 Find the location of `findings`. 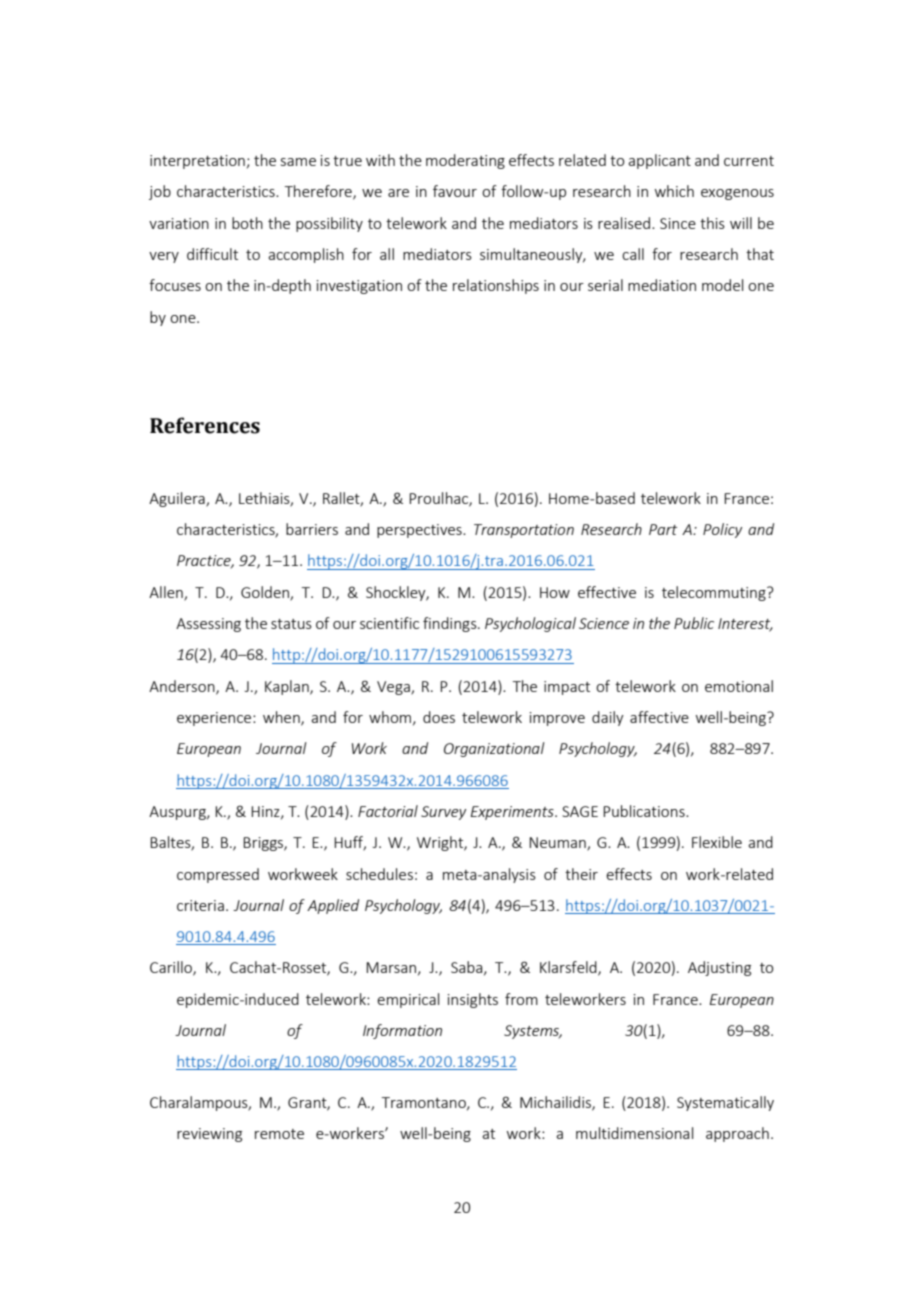

findings is located at coordinates (451, 624).
